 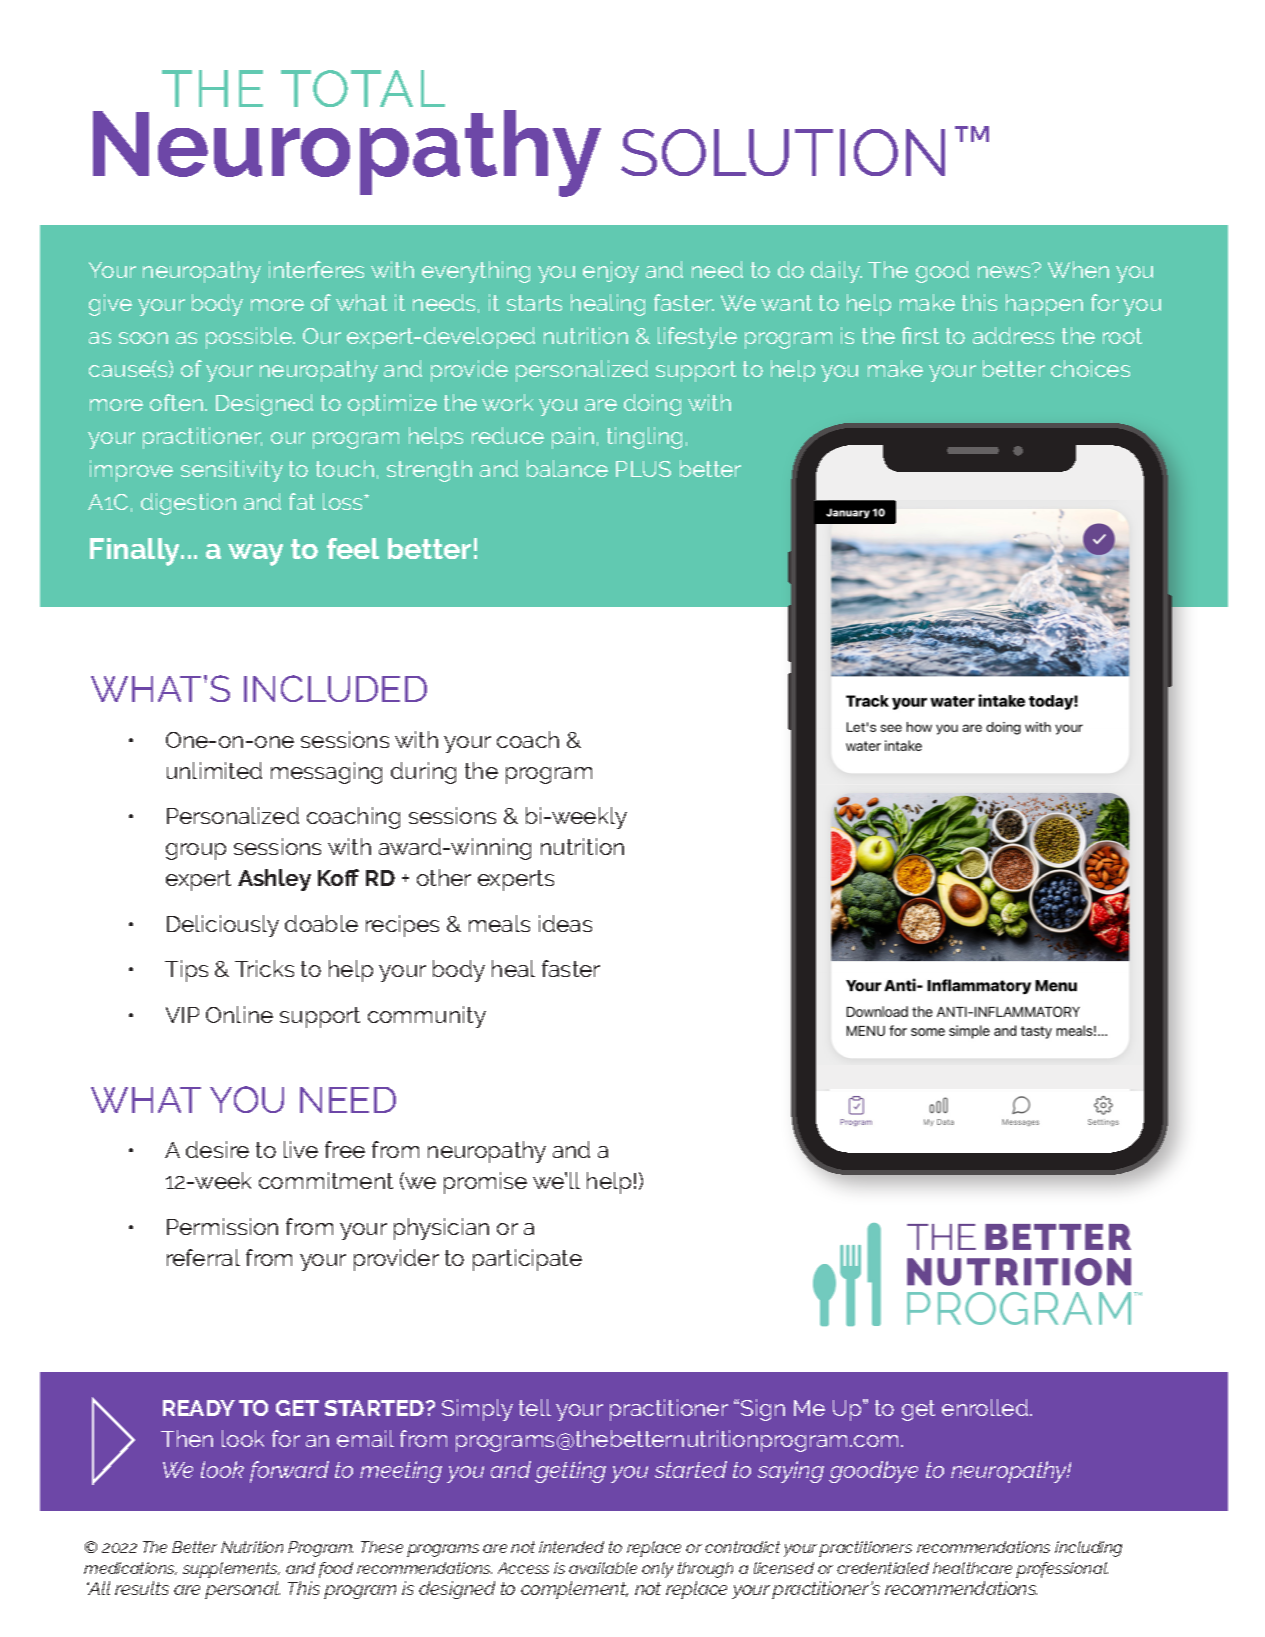 I want to click on ideas, so click(x=565, y=923).
